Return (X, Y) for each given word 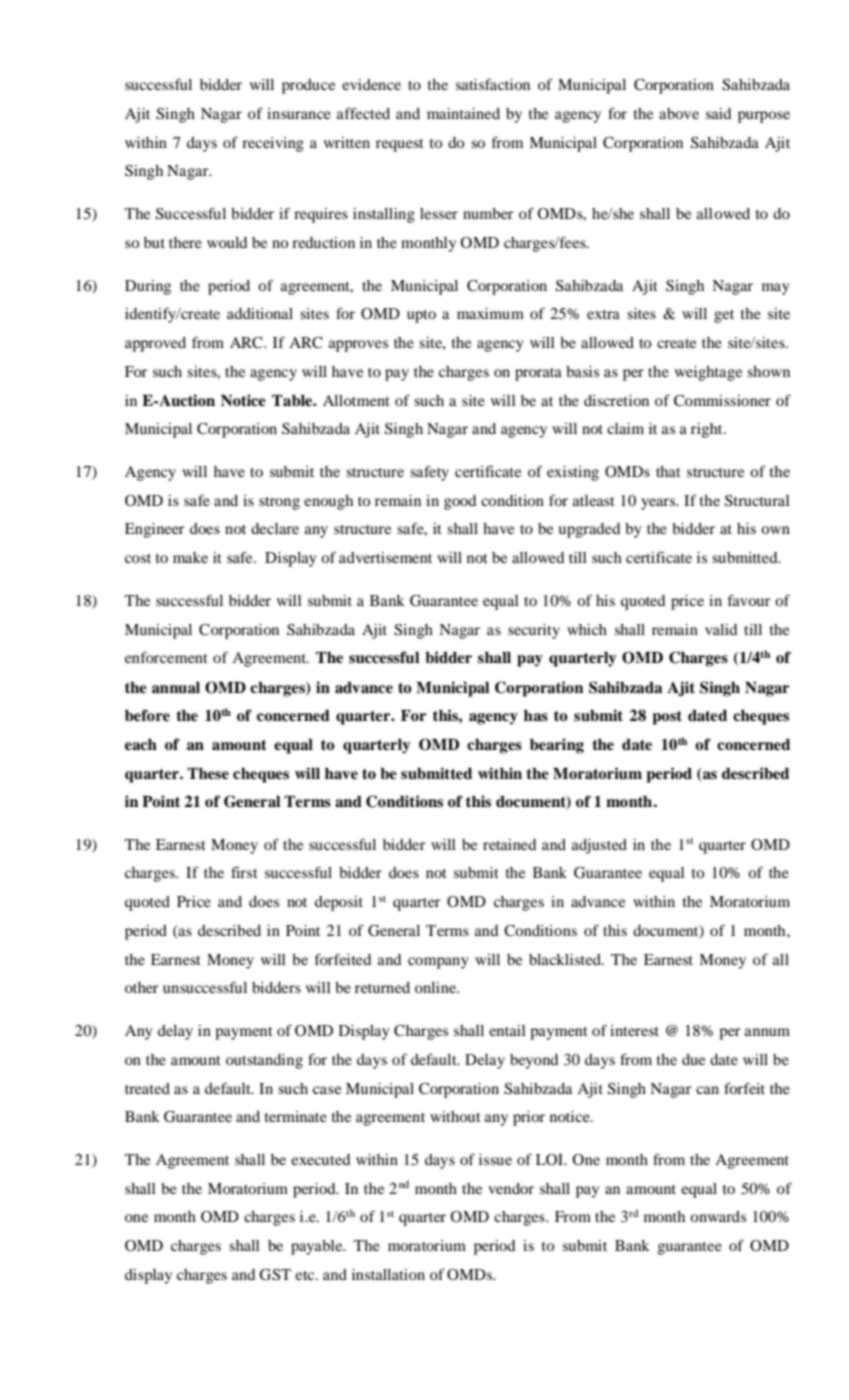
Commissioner (722, 401)
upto (421, 316)
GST (275, 1275)
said (719, 113)
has (536, 716)
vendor (511, 1188)
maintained (463, 113)
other (142, 987)
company (438, 963)
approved (155, 344)
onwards (718, 1216)
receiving (273, 144)
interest (634, 1030)
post (667, 717)
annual (176, 688)
